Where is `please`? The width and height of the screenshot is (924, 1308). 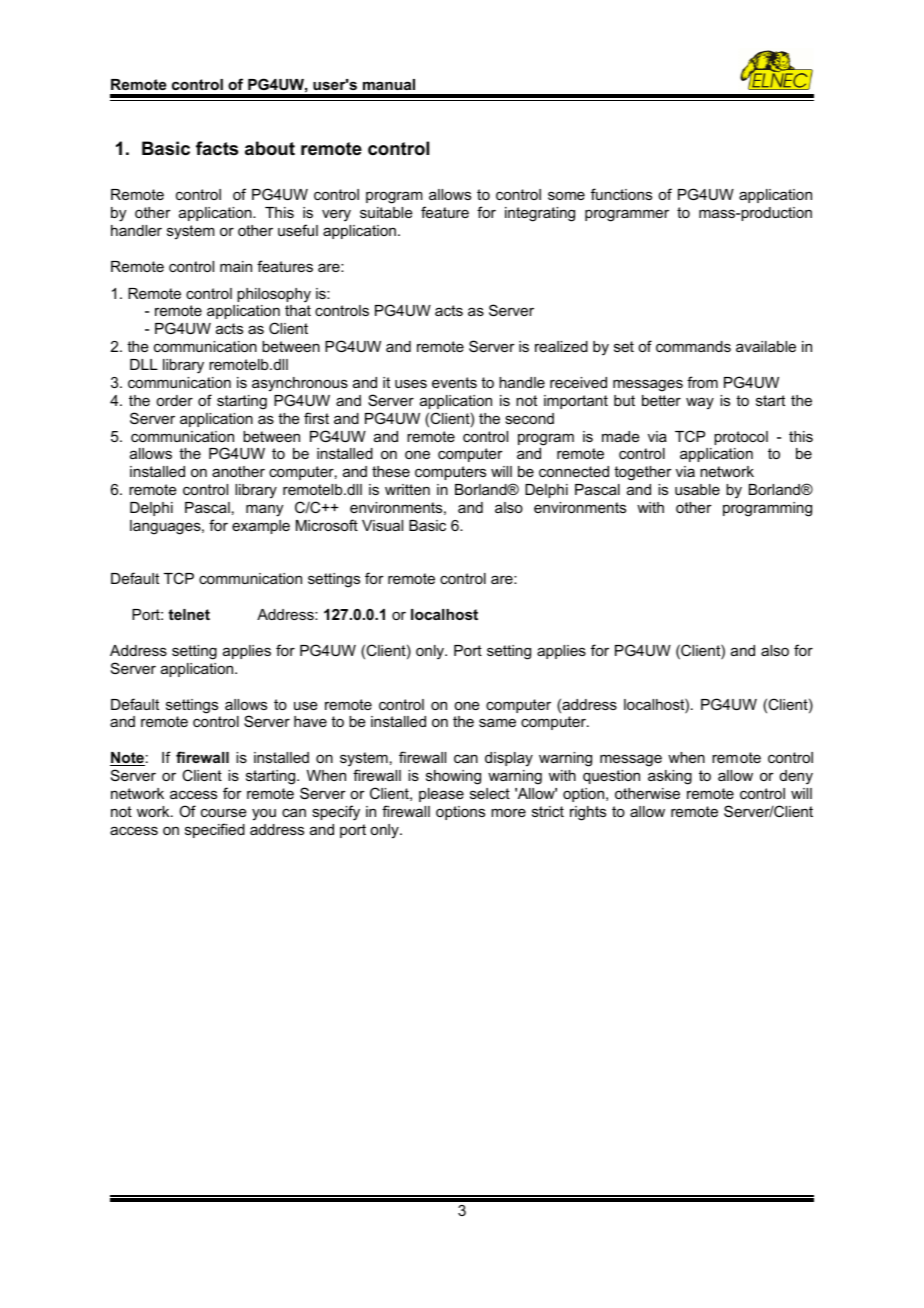 please is located at coordinates (441, 795).
